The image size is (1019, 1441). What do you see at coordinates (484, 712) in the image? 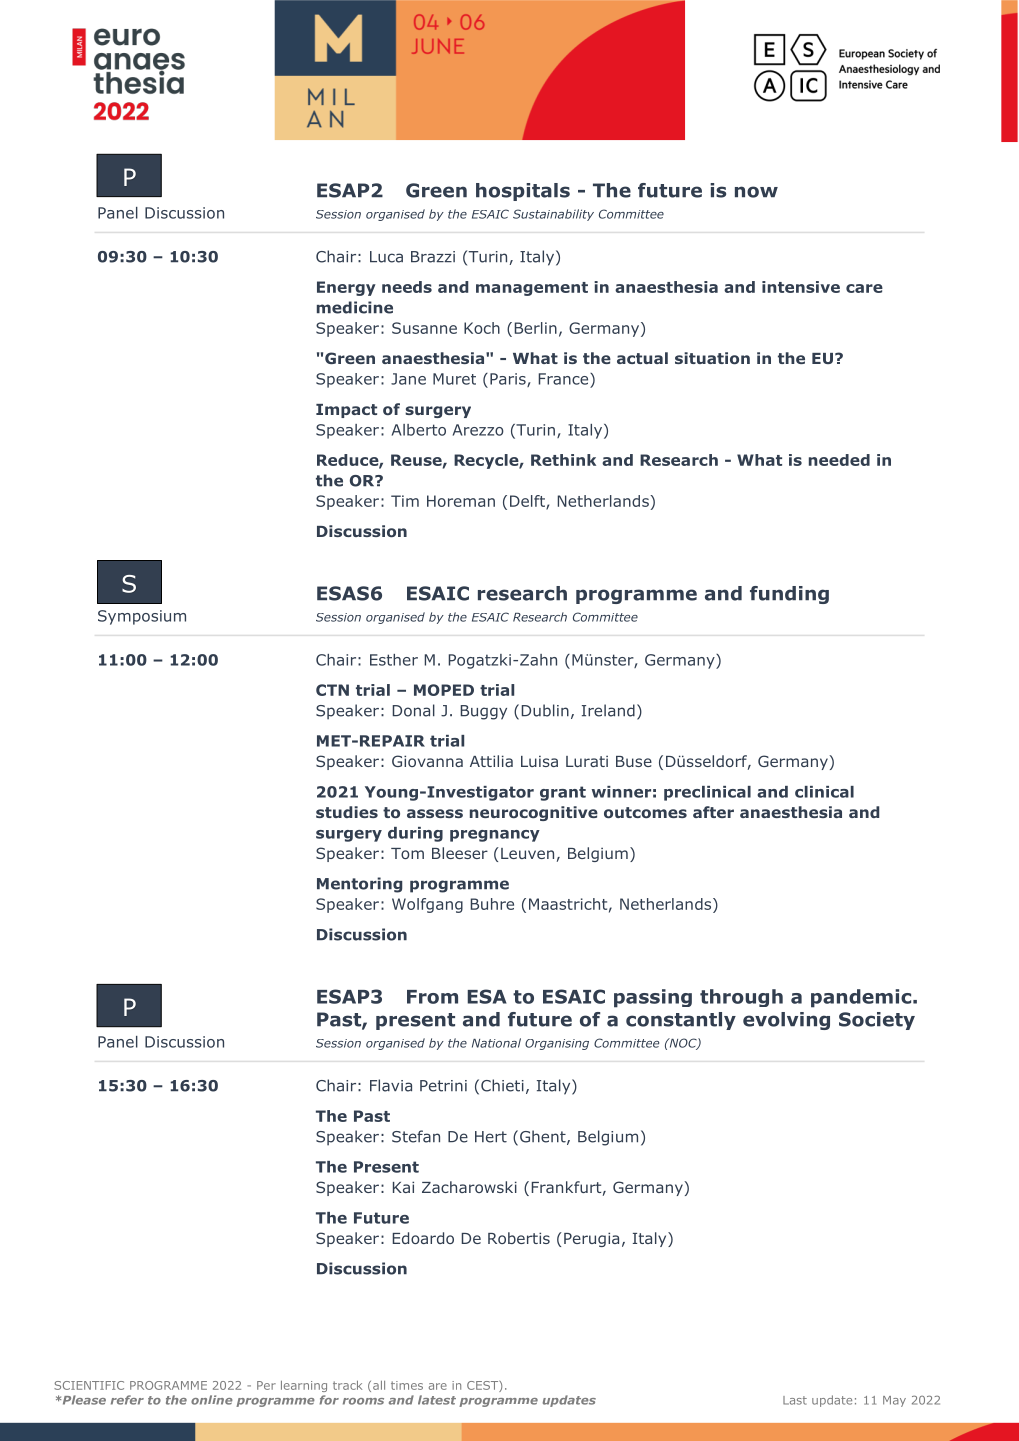
I see `Buggy` at bounding box center [484, 712].
